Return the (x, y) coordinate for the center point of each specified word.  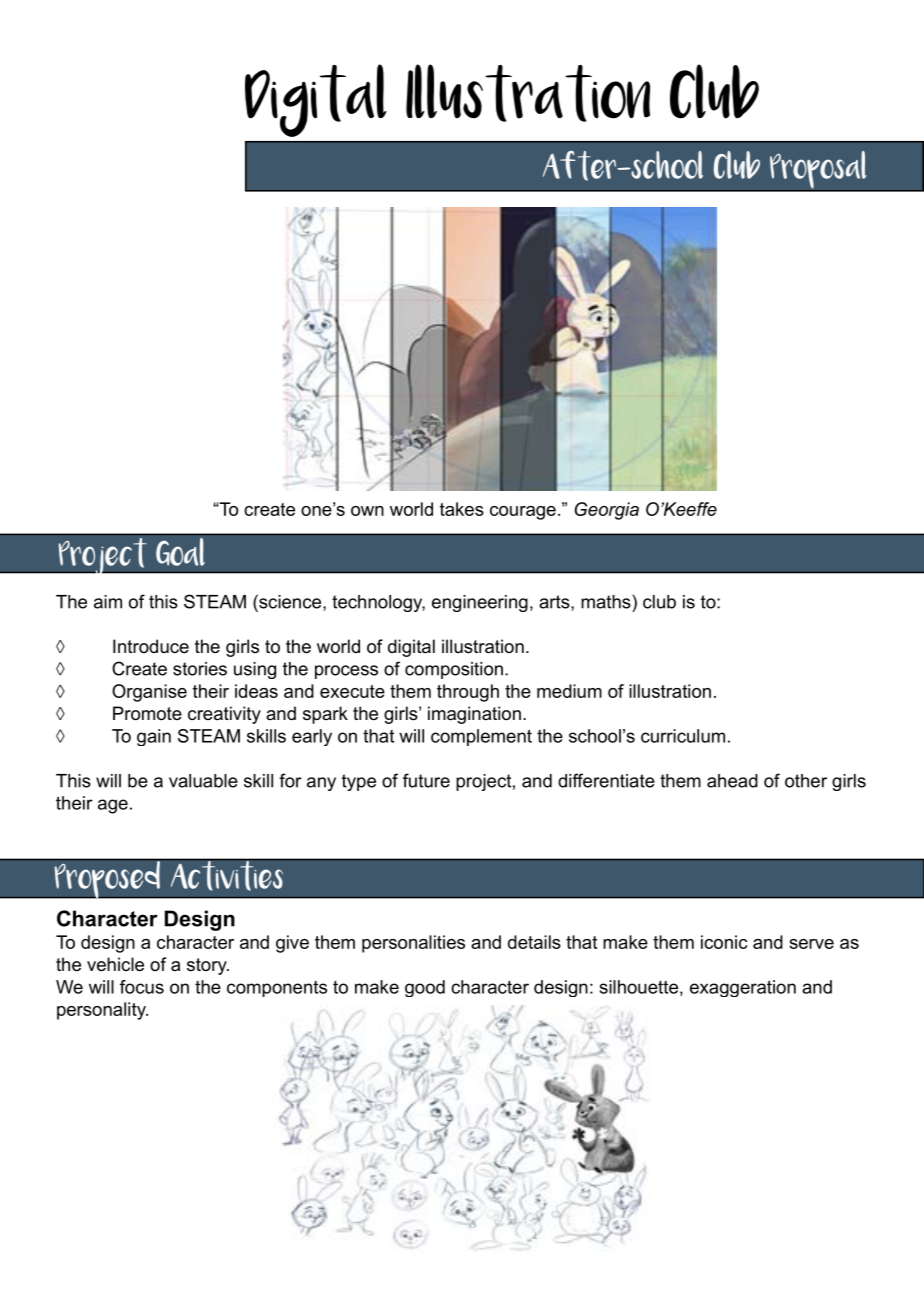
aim (108, 602)
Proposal (818, 171)
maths (606, 602)
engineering (480, 603)
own (367, 511)
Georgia (607, 511)
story (208, 966)
